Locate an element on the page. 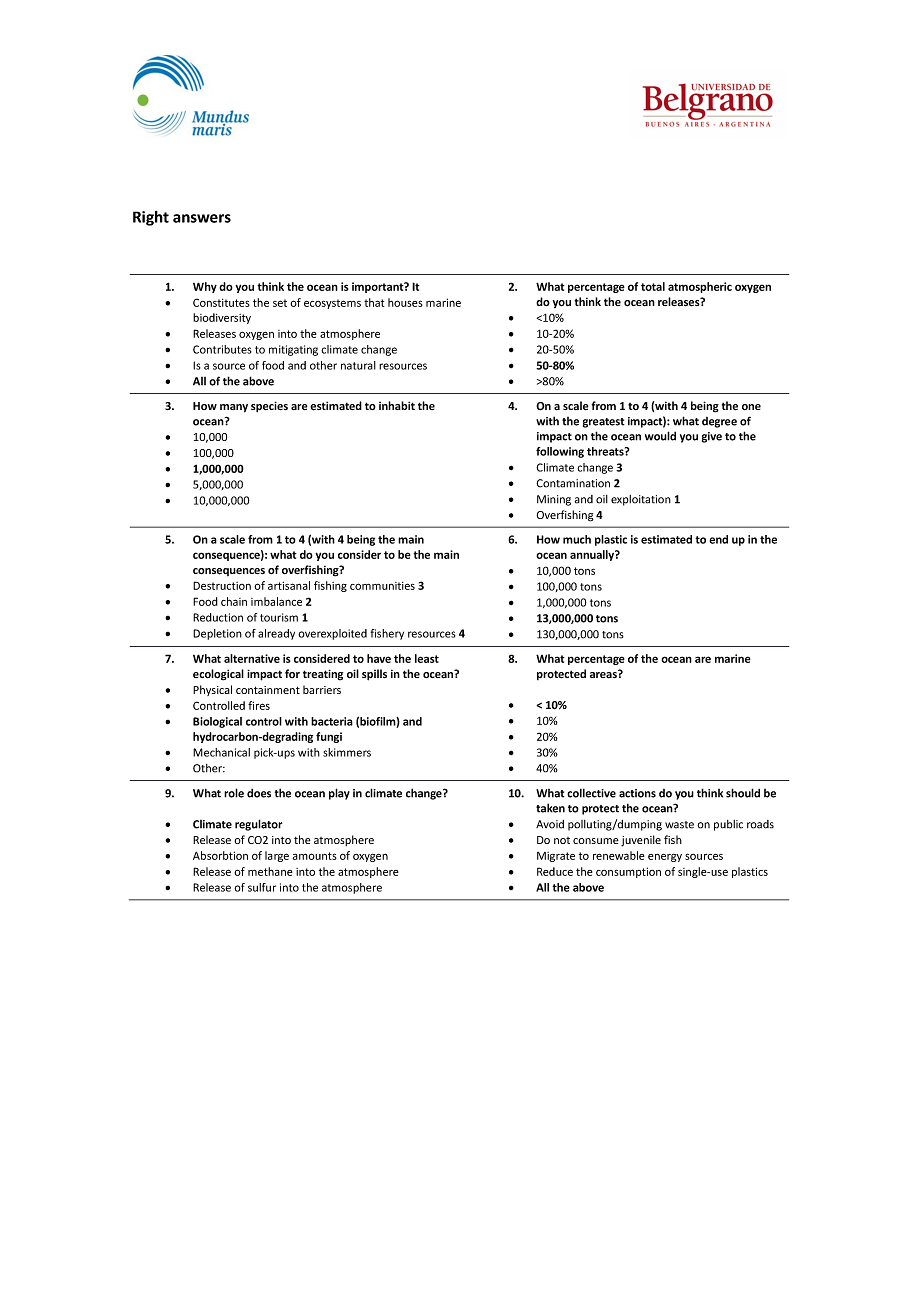  inhabit is located at coordinates (397, 405).
